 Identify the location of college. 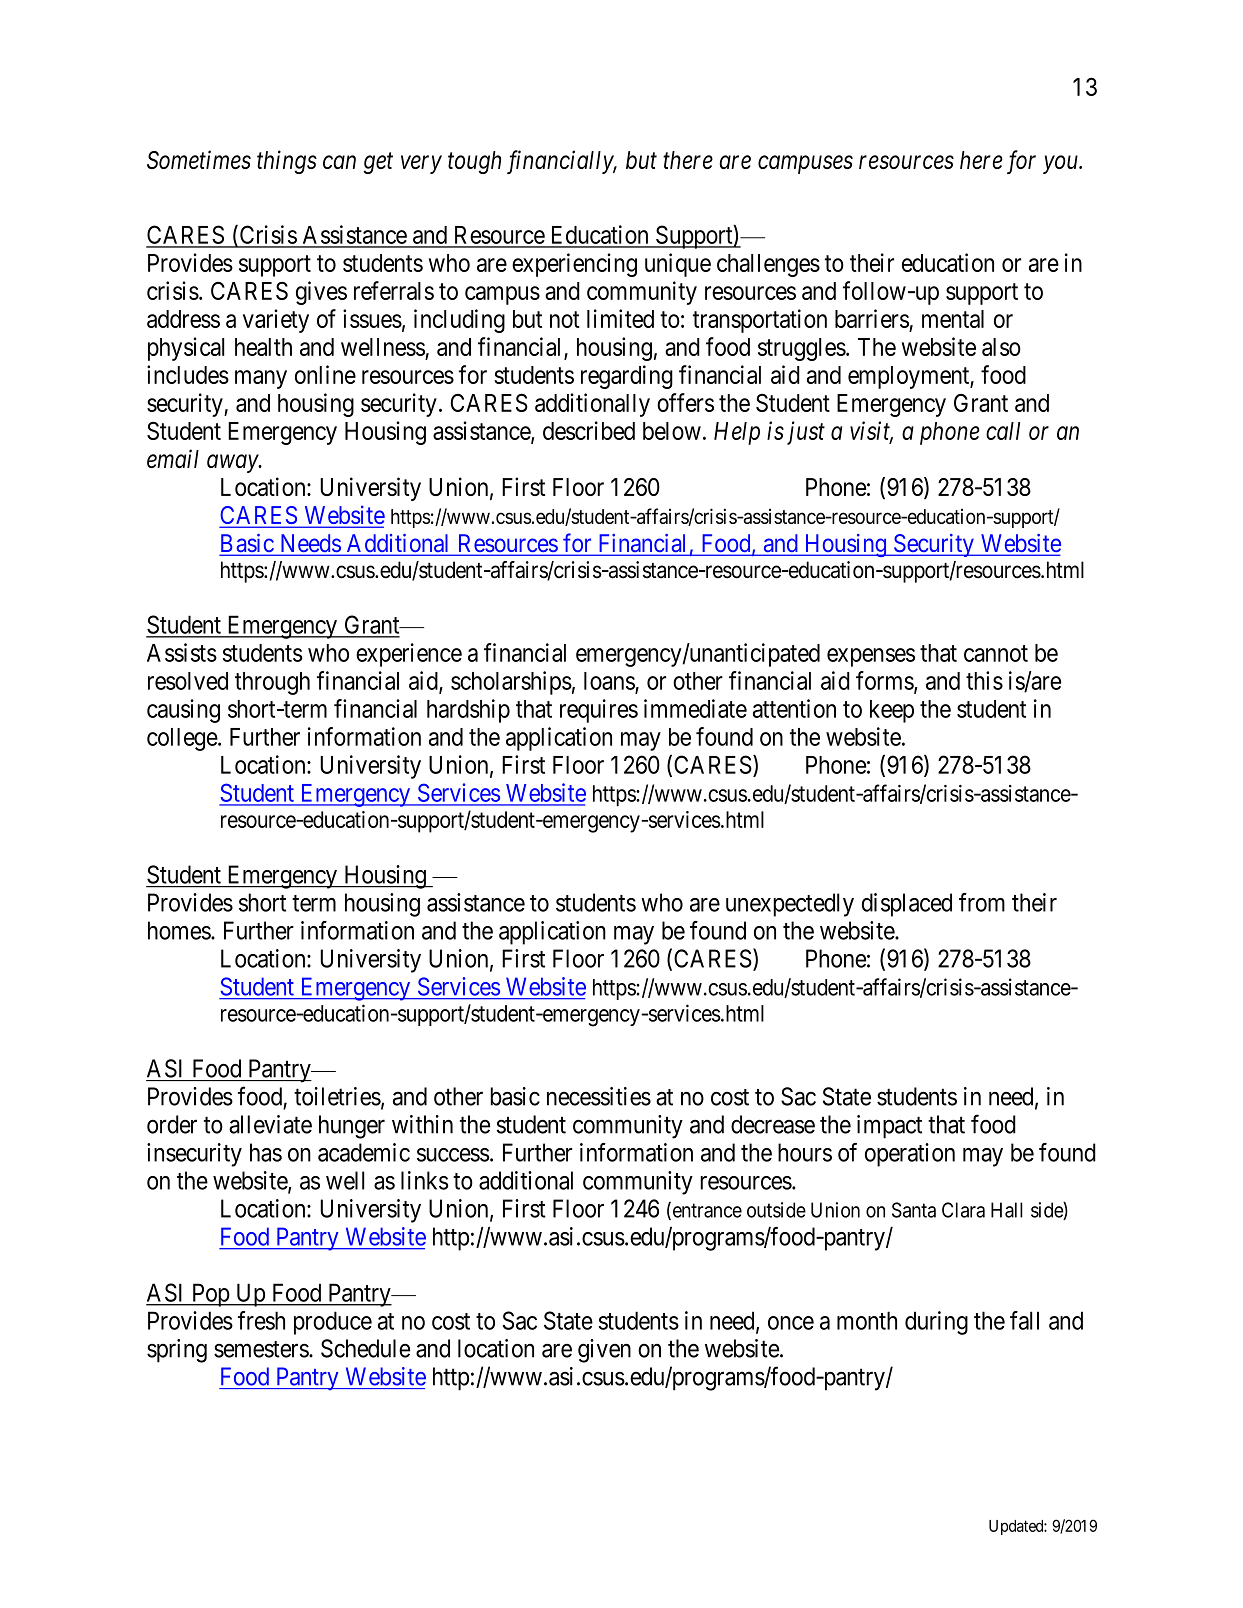
(183, 739).
